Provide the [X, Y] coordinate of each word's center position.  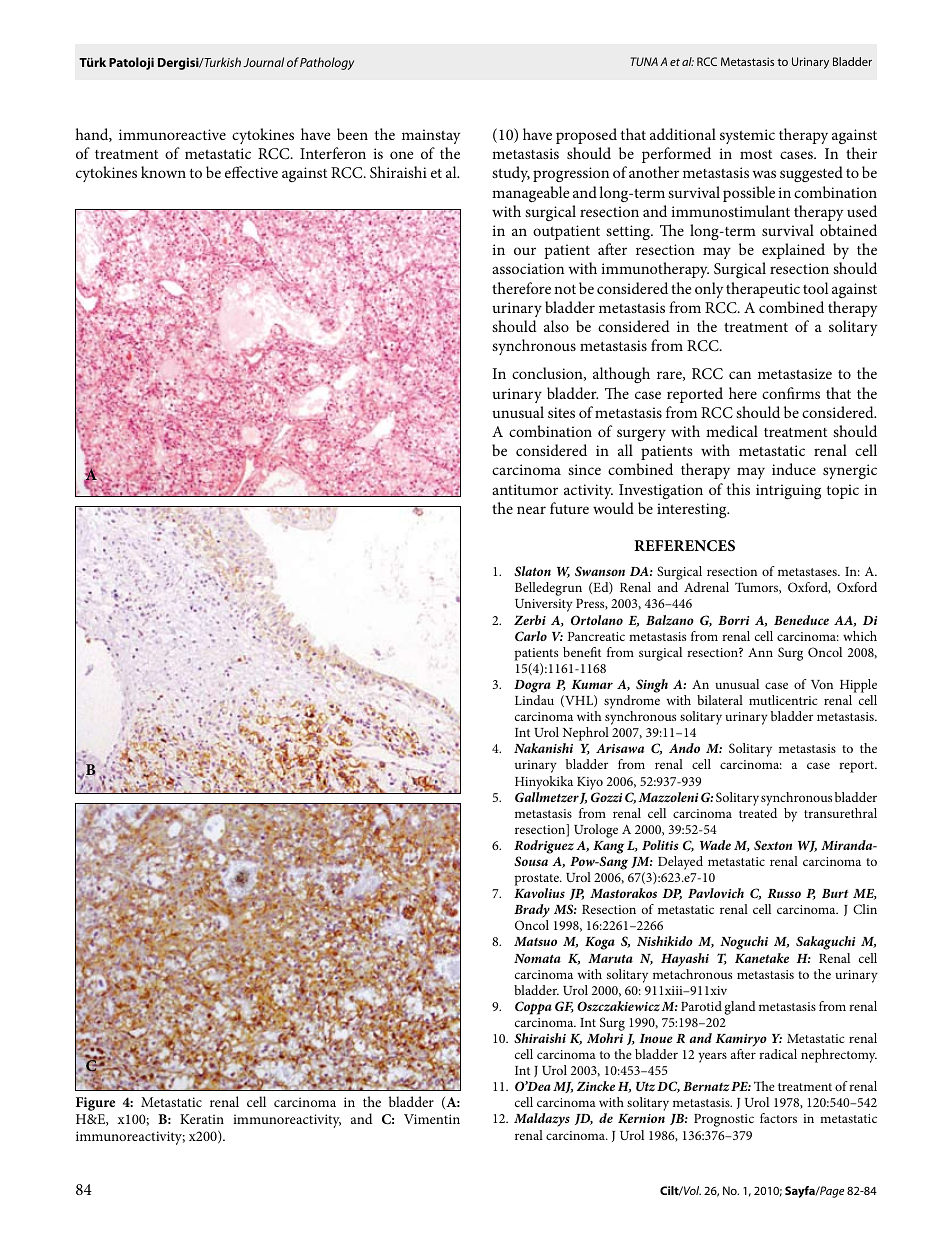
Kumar [592, 684]
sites [561, 412]
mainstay [431, 136]
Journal [263, 62]
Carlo [531, 636]
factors [778, 1118]
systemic [747, 136]
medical [732, 431]
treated [758, 813]
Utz [645, 1087]
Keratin [202, 1119]
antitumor [525, 489]
